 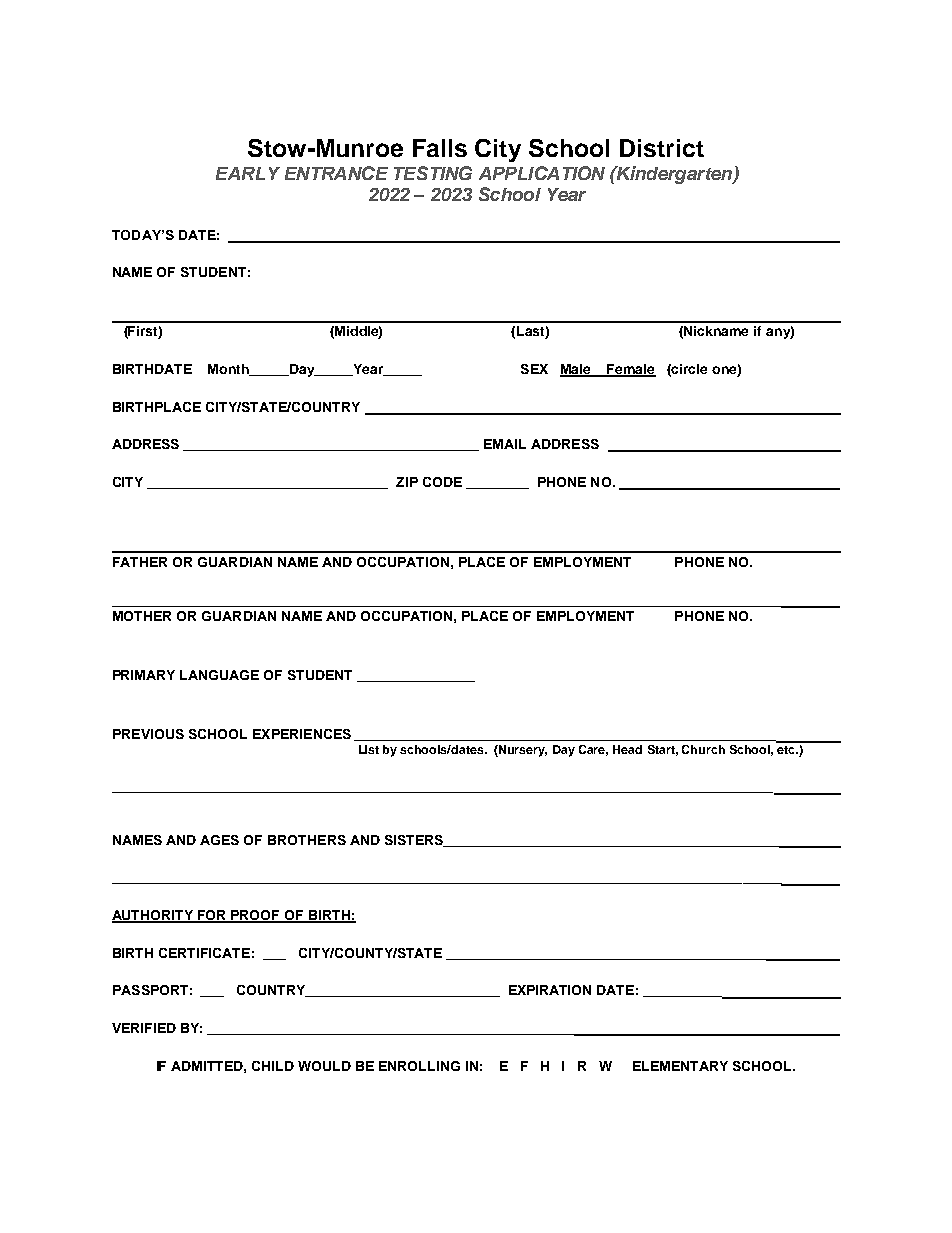 I want to click on SEX, so click(x=534, y=369).
